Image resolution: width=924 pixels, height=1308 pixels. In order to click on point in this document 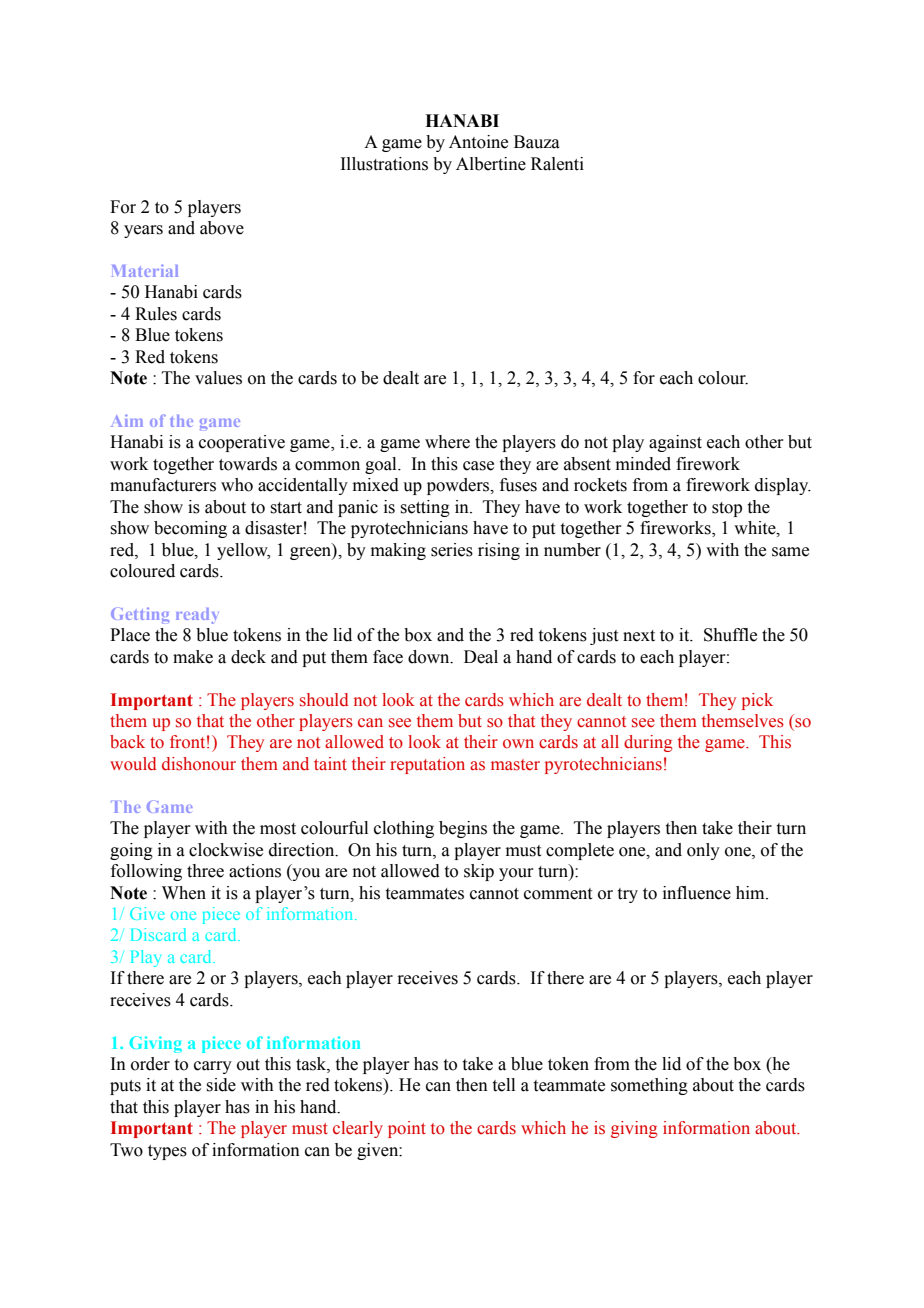, I will do `click(407, 1129)`.
